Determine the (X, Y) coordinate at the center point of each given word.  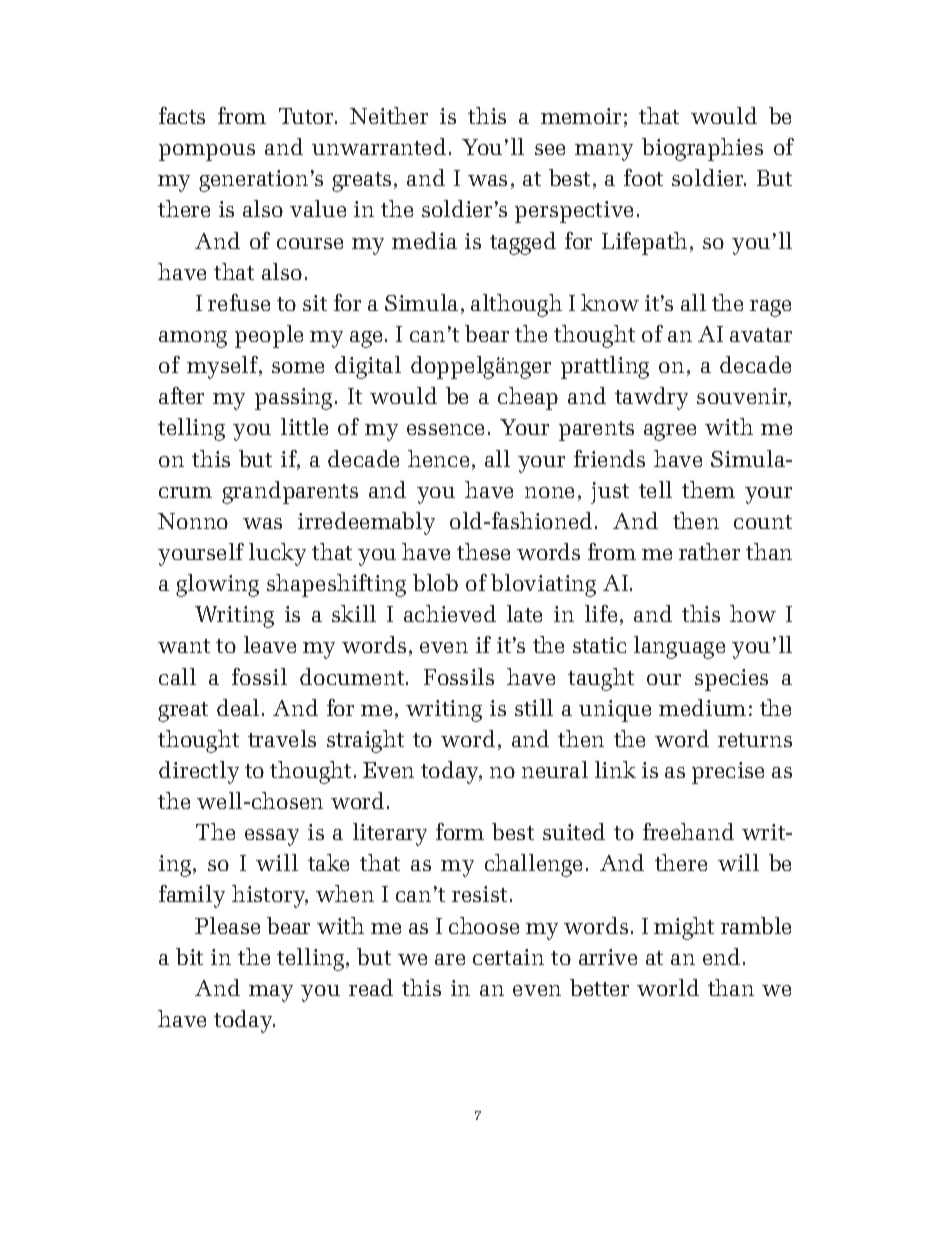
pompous (207, 152)
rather (709, 551)
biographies (702, 149)
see (550, 149)
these (483, 551)
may (271, 993)
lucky (277, 554)
